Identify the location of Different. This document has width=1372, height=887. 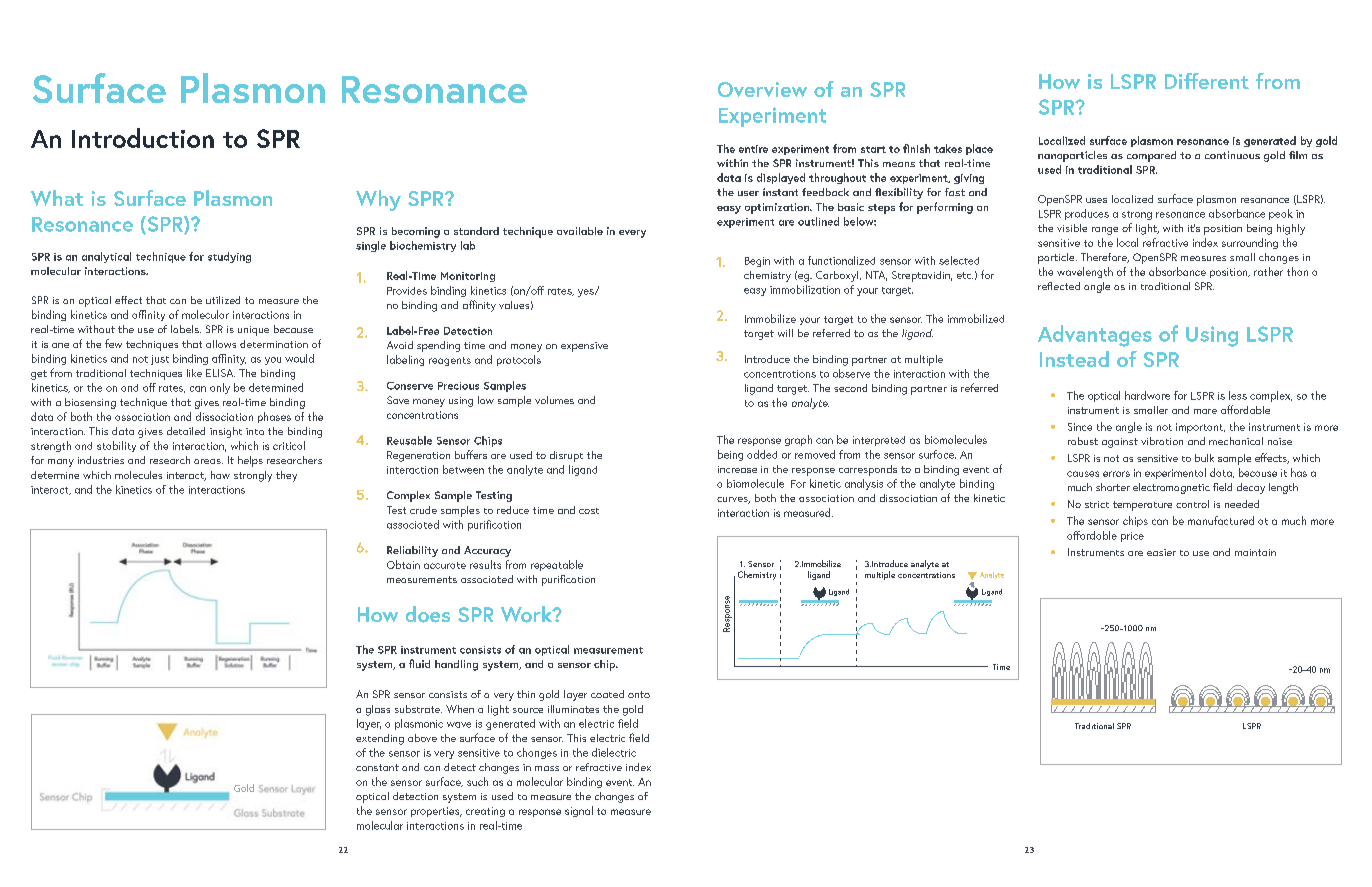
(1207, 81).
